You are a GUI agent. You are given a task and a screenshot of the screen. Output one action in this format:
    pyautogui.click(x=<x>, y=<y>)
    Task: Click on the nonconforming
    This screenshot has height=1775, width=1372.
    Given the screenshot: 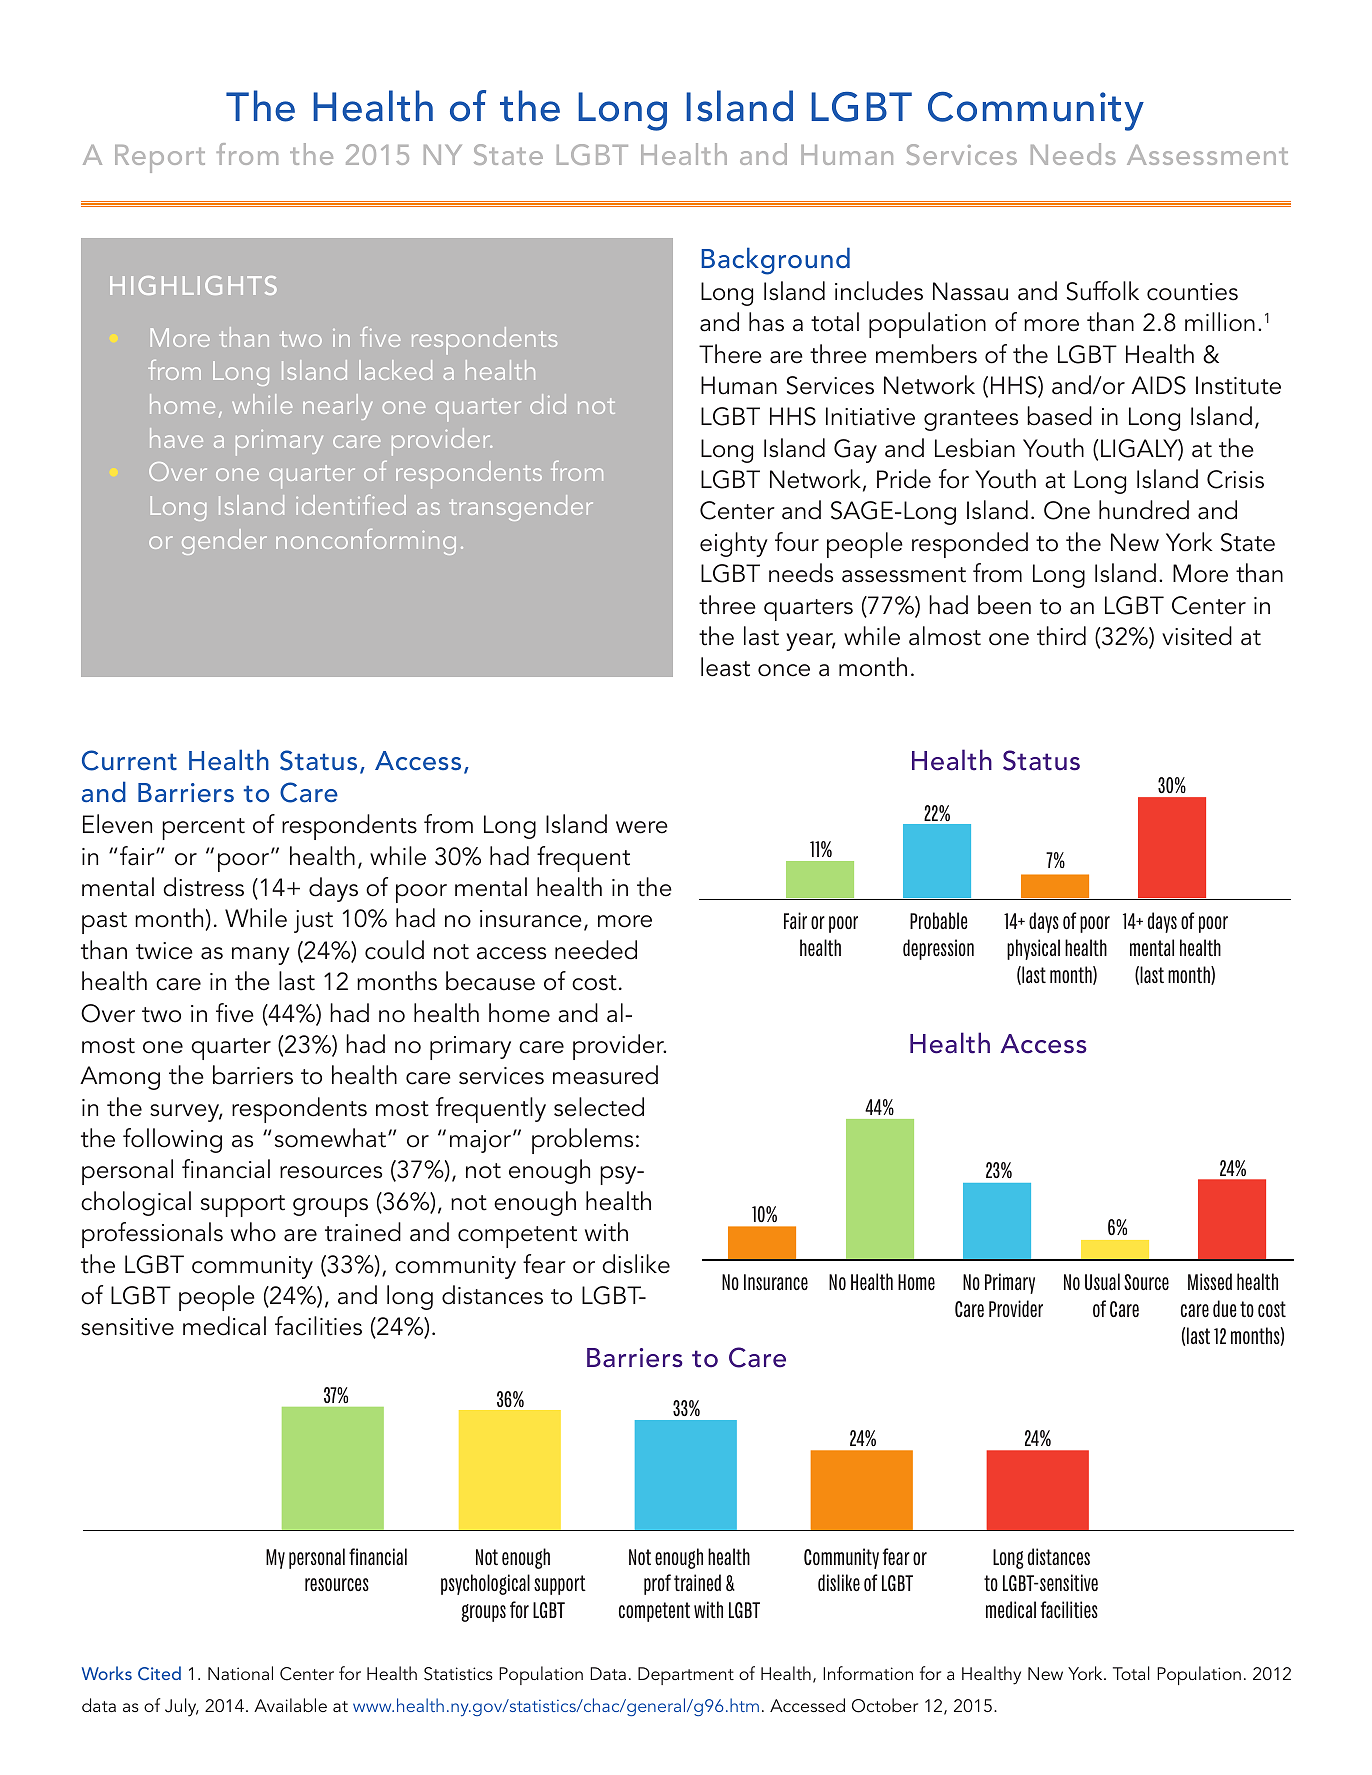 What is the action you would take?
    pyautogui.click(x=366, y=542)
